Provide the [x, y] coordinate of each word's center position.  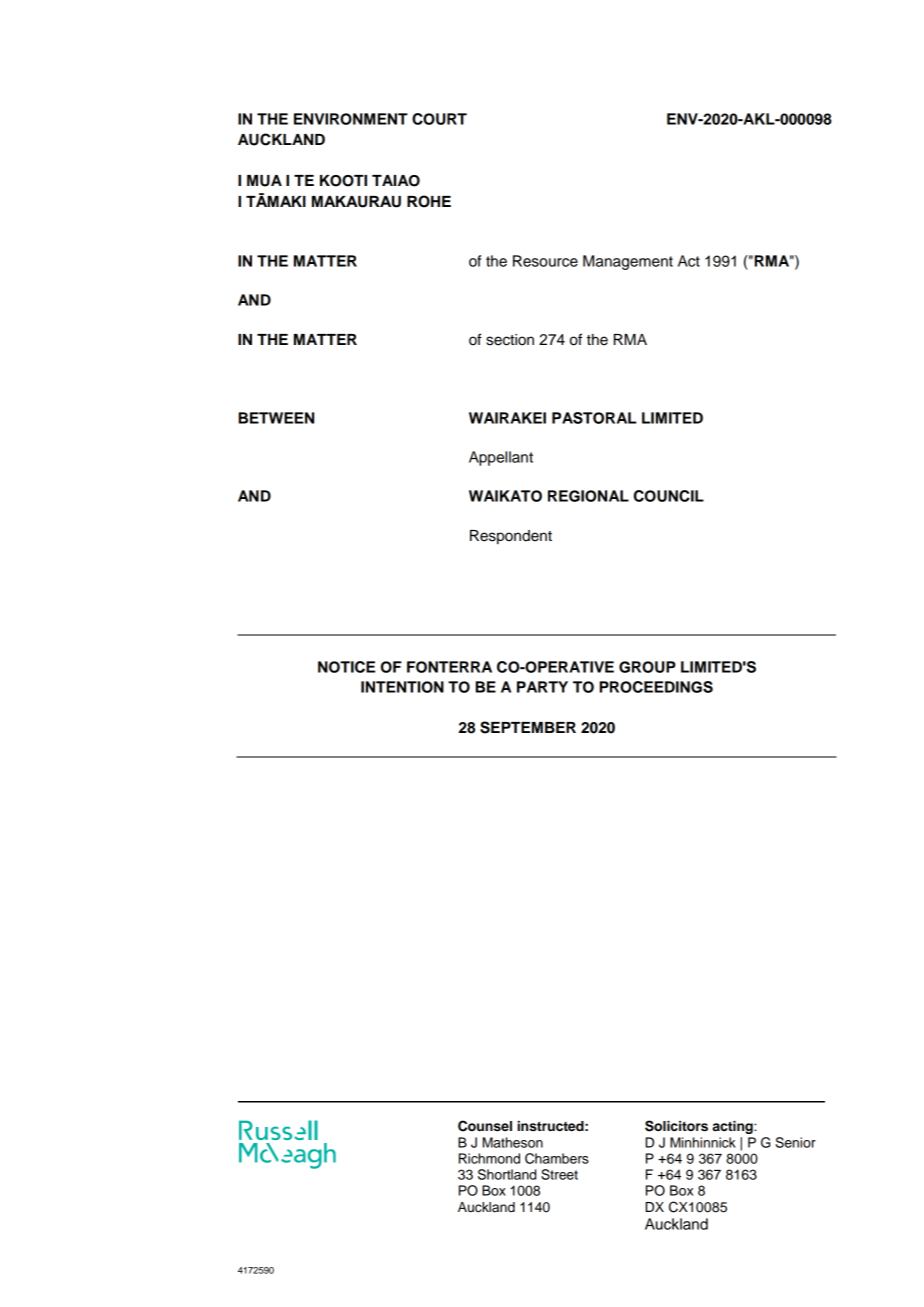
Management [628, 262]
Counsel [485, 1126]
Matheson [513, 1142]
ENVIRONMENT [351, 119]
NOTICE [346, 667]
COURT [439, 119]
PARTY [542, 687]
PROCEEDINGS [656, 687]
